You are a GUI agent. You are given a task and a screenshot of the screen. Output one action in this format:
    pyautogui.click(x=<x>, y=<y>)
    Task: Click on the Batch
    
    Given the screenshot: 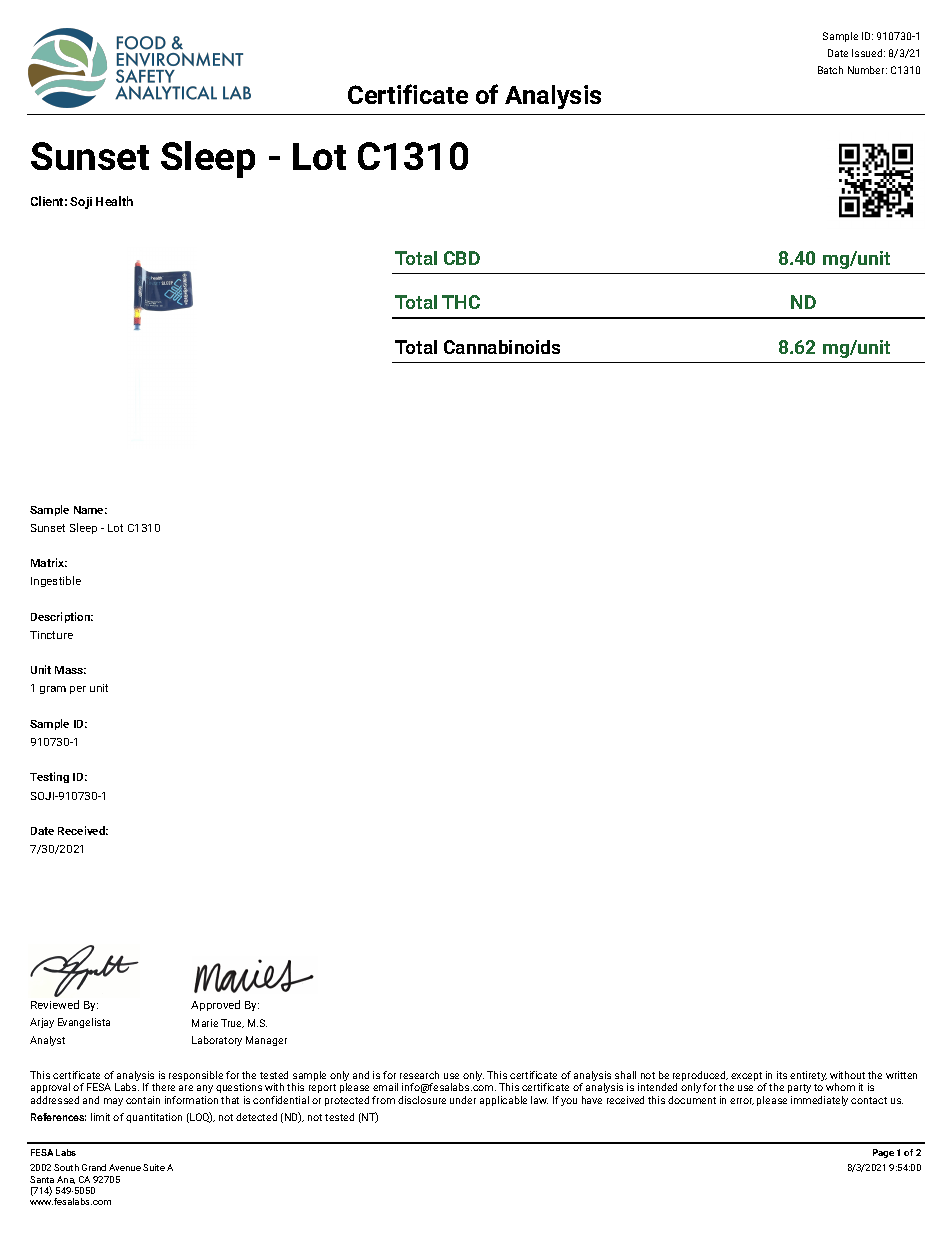 What is the action you would take?
    pyautogui.click(x=830, y=70)
